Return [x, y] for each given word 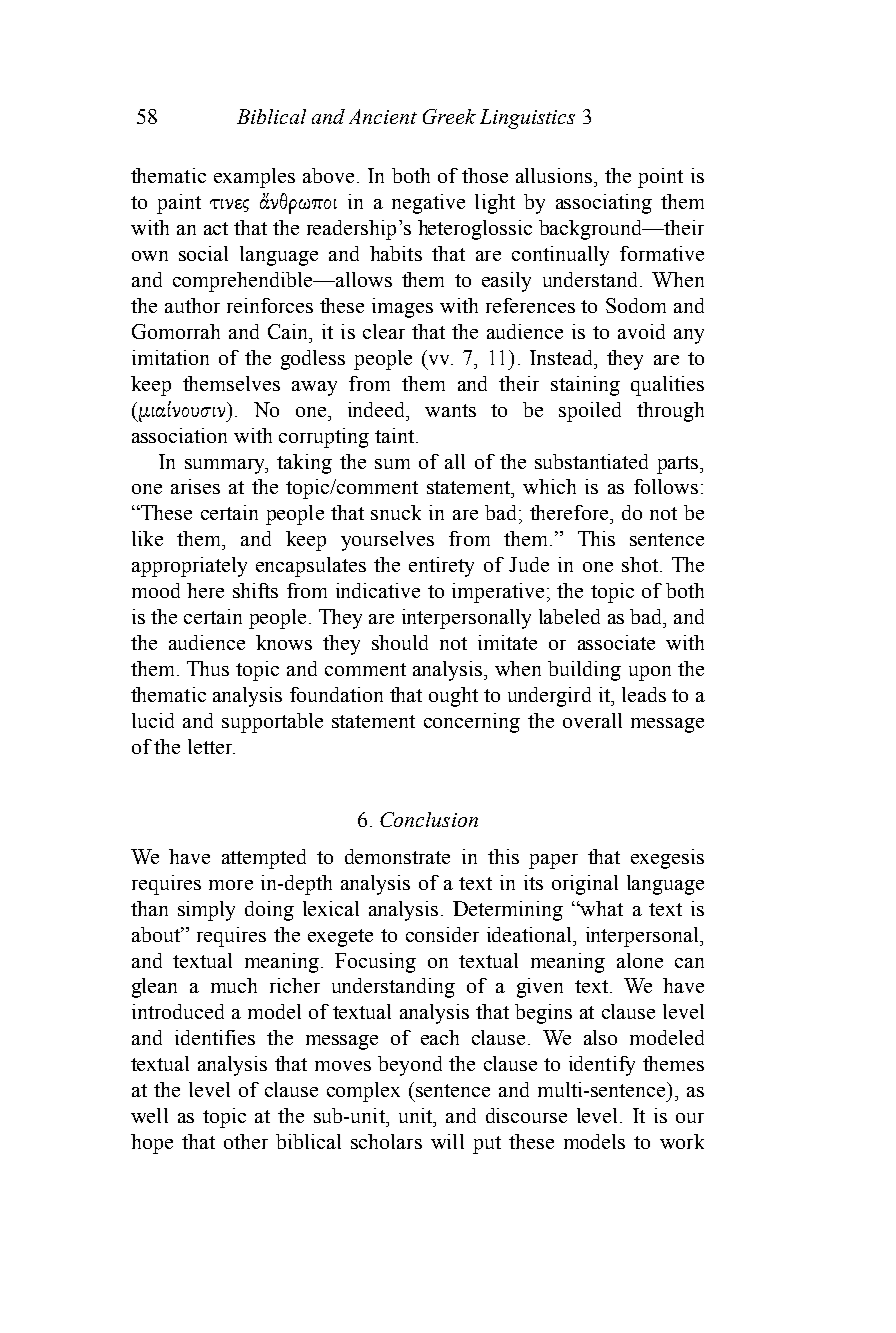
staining [585, 386]
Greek [449, 116]
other [246, 1141]
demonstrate [397, 856]
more [231, 885]
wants [450, 410]
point [660, 178]
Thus [208, 668]
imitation [170, 357]
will [447, 1141]
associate [616, 642]
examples [254, 178]
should [400, 642]
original [585, 885]
